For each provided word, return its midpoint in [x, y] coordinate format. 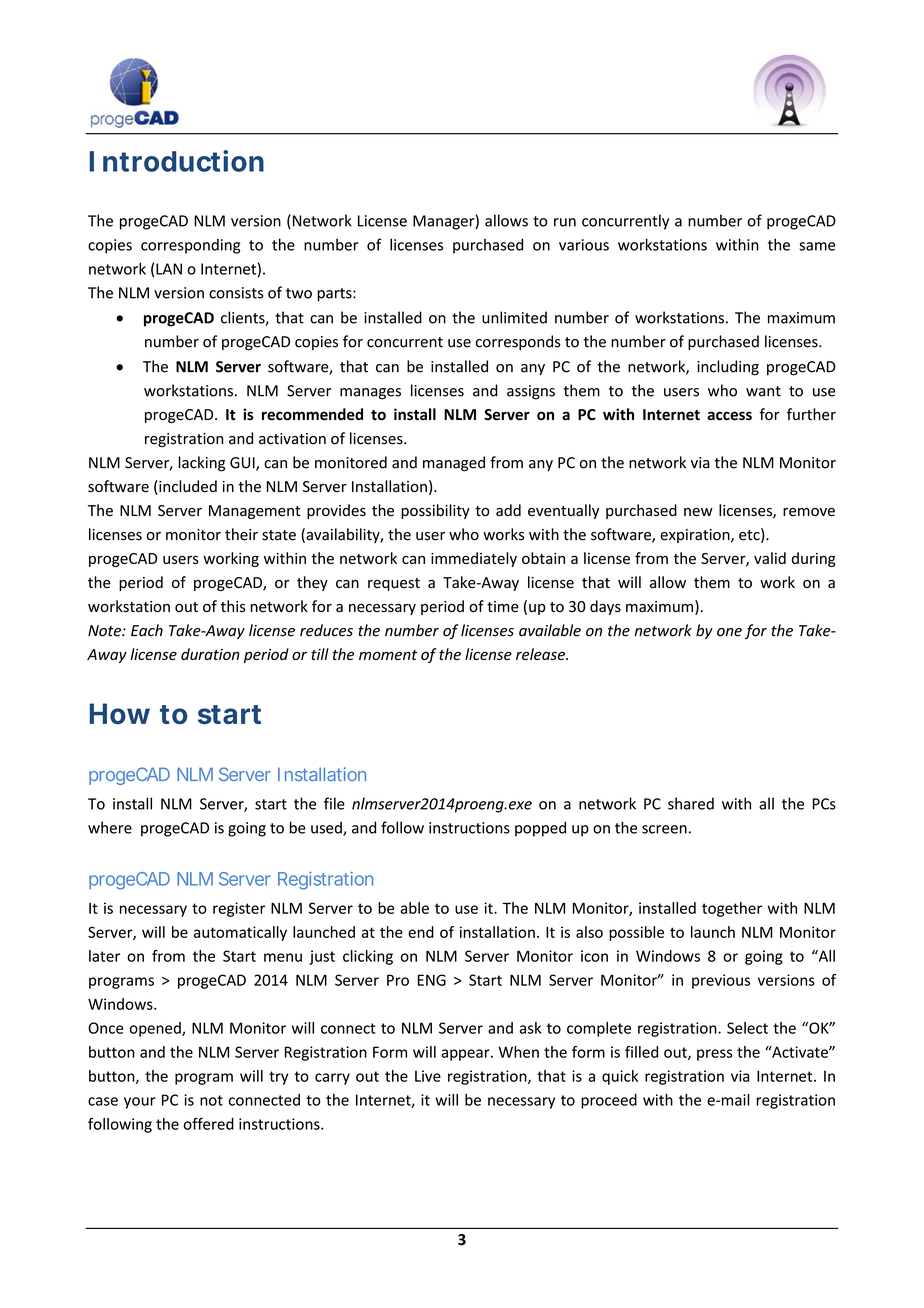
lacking [202, 464]
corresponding [190, 246]
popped [540, 829]
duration [210, 654]
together [732, 909]
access [729, 416]
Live [428, 1076]
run [565, 222]
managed [454, 464]
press [715, 1055]
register [239, 909]
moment [388, 655]
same [817, 246]
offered [208, 1123]
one [729, 632]
